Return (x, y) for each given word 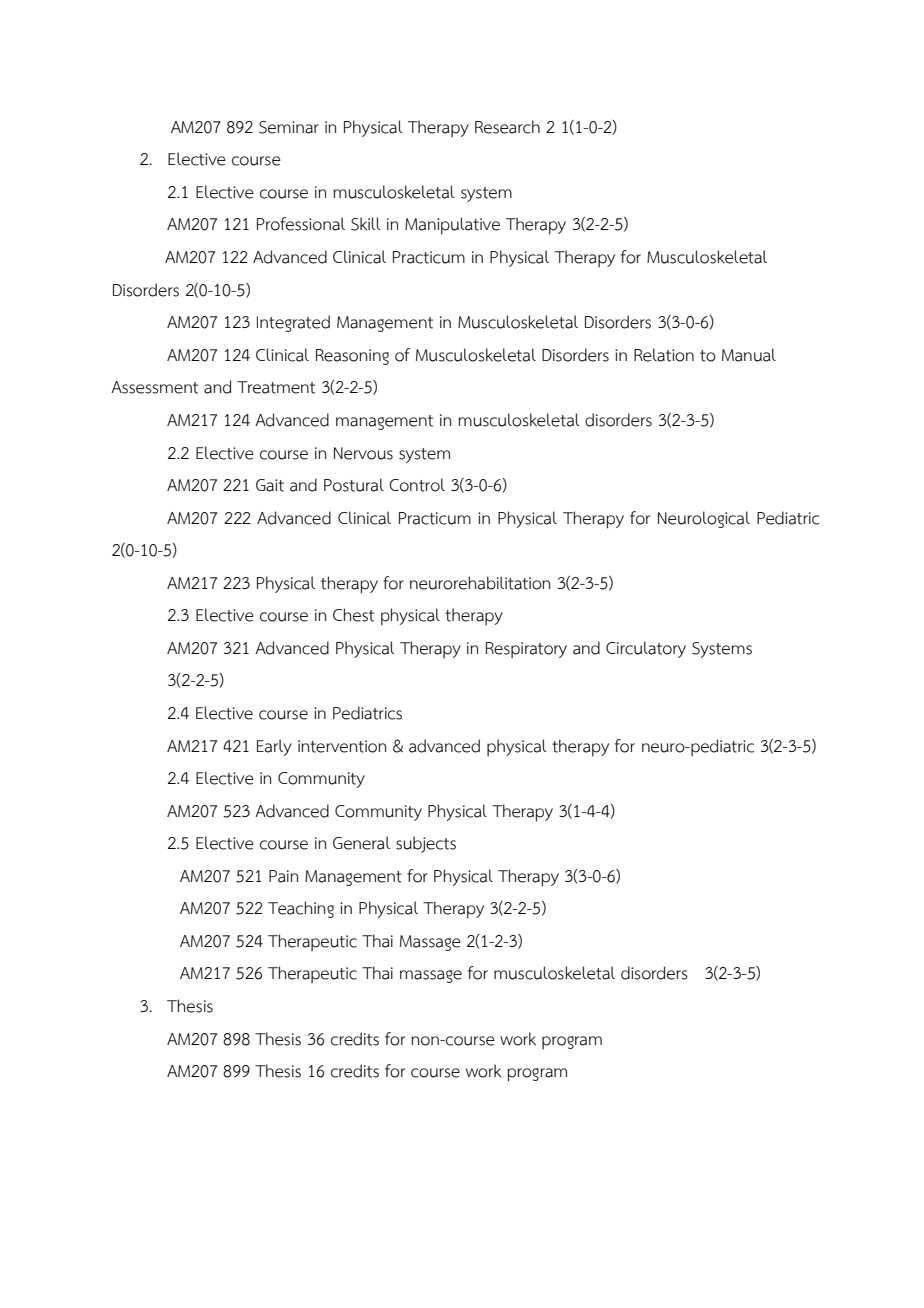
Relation (664, 355)
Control (417, 485)
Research (507, 127)
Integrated (293, 323)
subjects (426, 844)
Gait (270, 485)
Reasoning (352, 357)
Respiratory (526, 650)
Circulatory (646, 649)
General (361, 843)
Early (274, 747)
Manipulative (452, 226)
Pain (283, 876)
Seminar (289, 127)
